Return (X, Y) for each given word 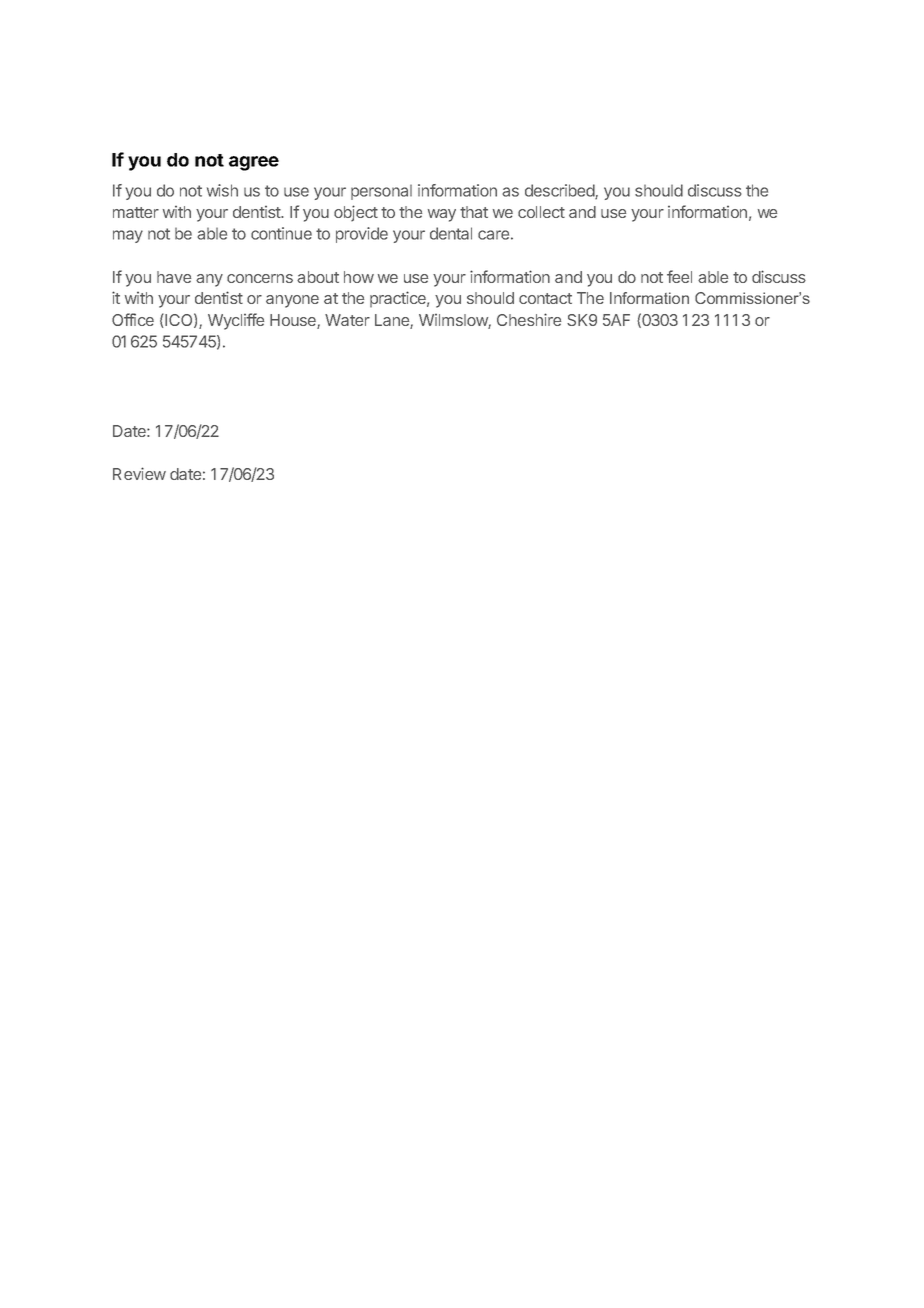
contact (545, 298)
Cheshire (529, 319)
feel (679, 276)
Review (139, 473)
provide (362, 235)
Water (347, 320)
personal (381, 192)
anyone (292, 301)
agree (254, 163)
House (294, 321)
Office (133, 319)
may (128, 236)
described (560, 191)
